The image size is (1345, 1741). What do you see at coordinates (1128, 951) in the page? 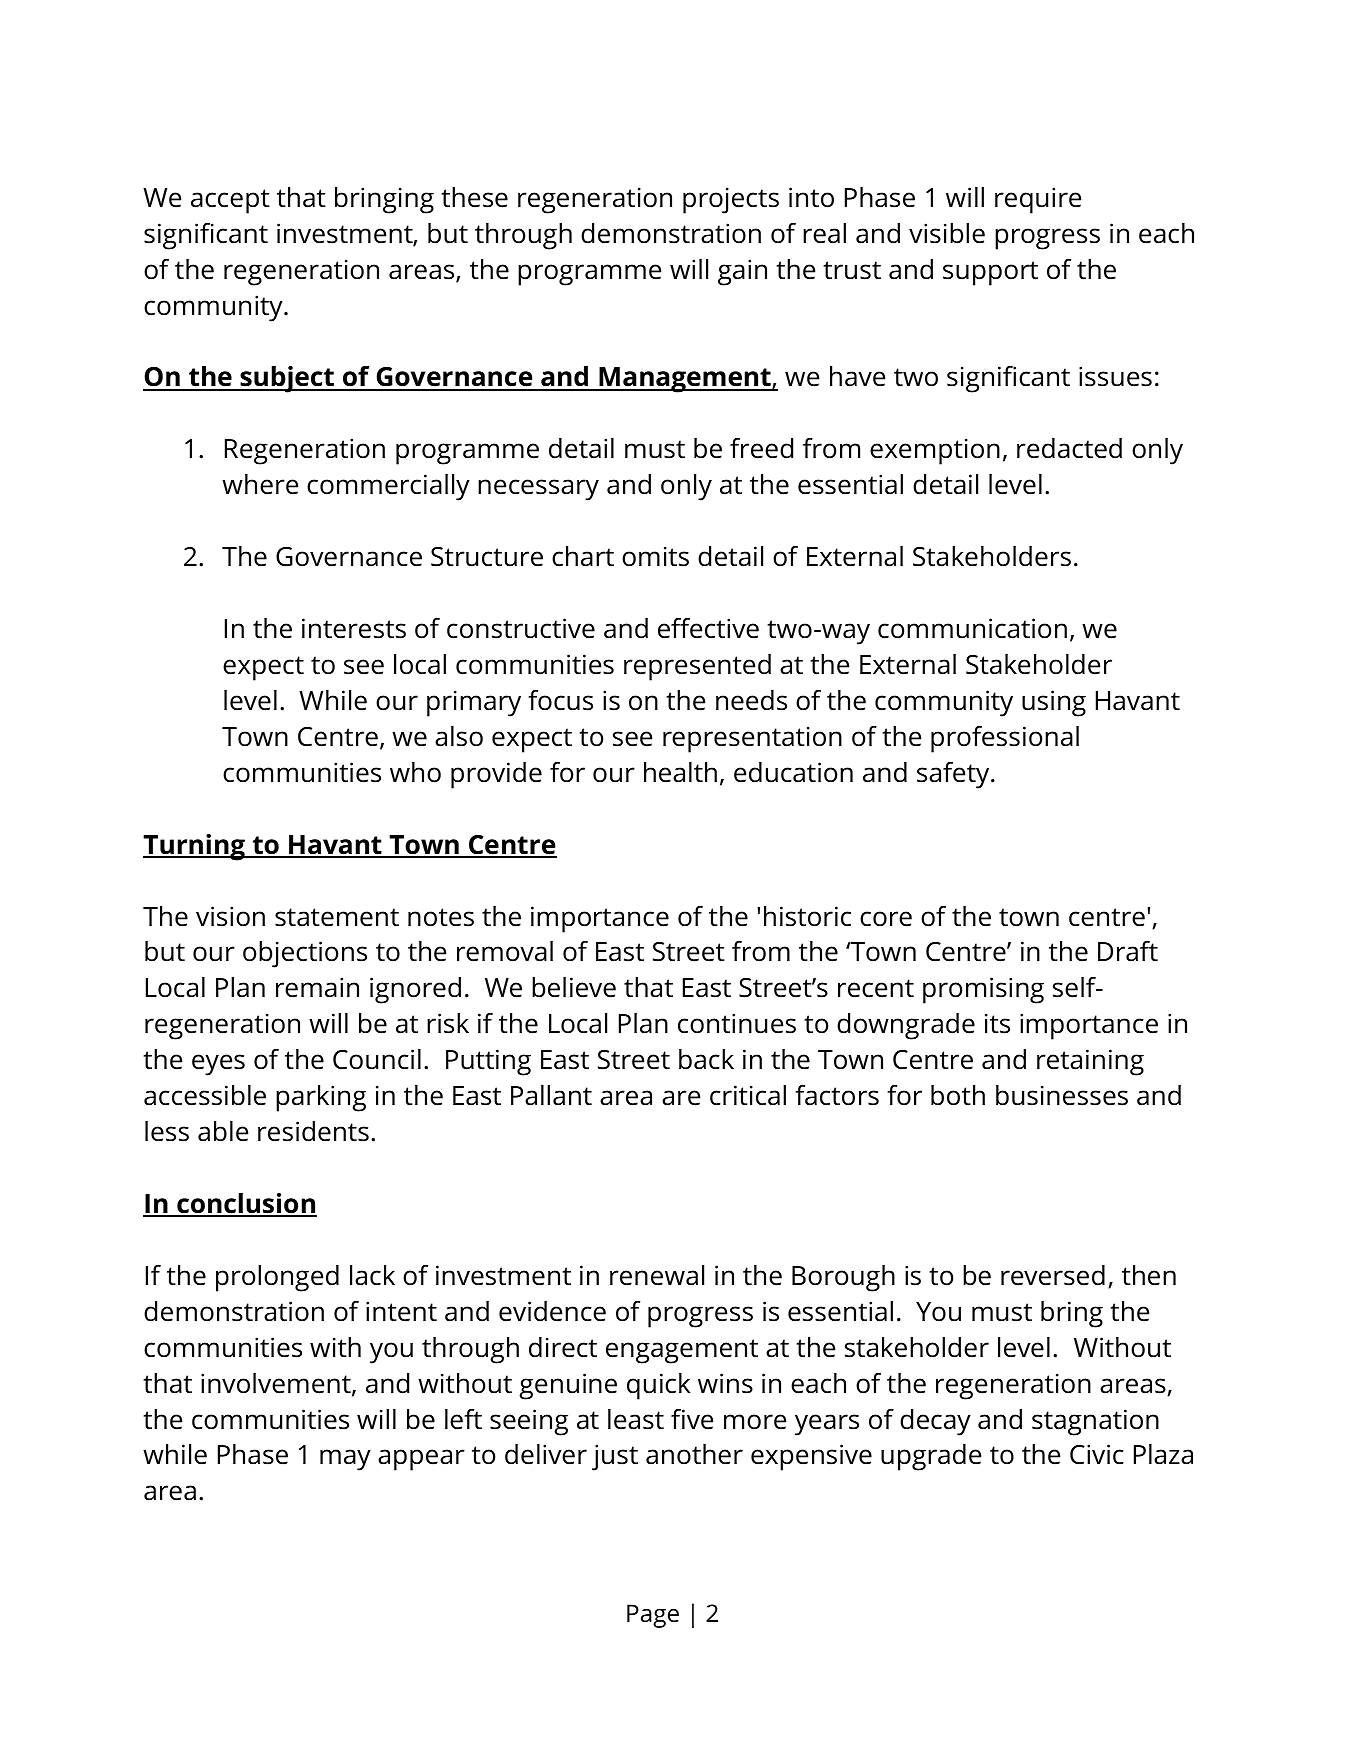
I see `Draft` at bounding box center [1128, 951].
